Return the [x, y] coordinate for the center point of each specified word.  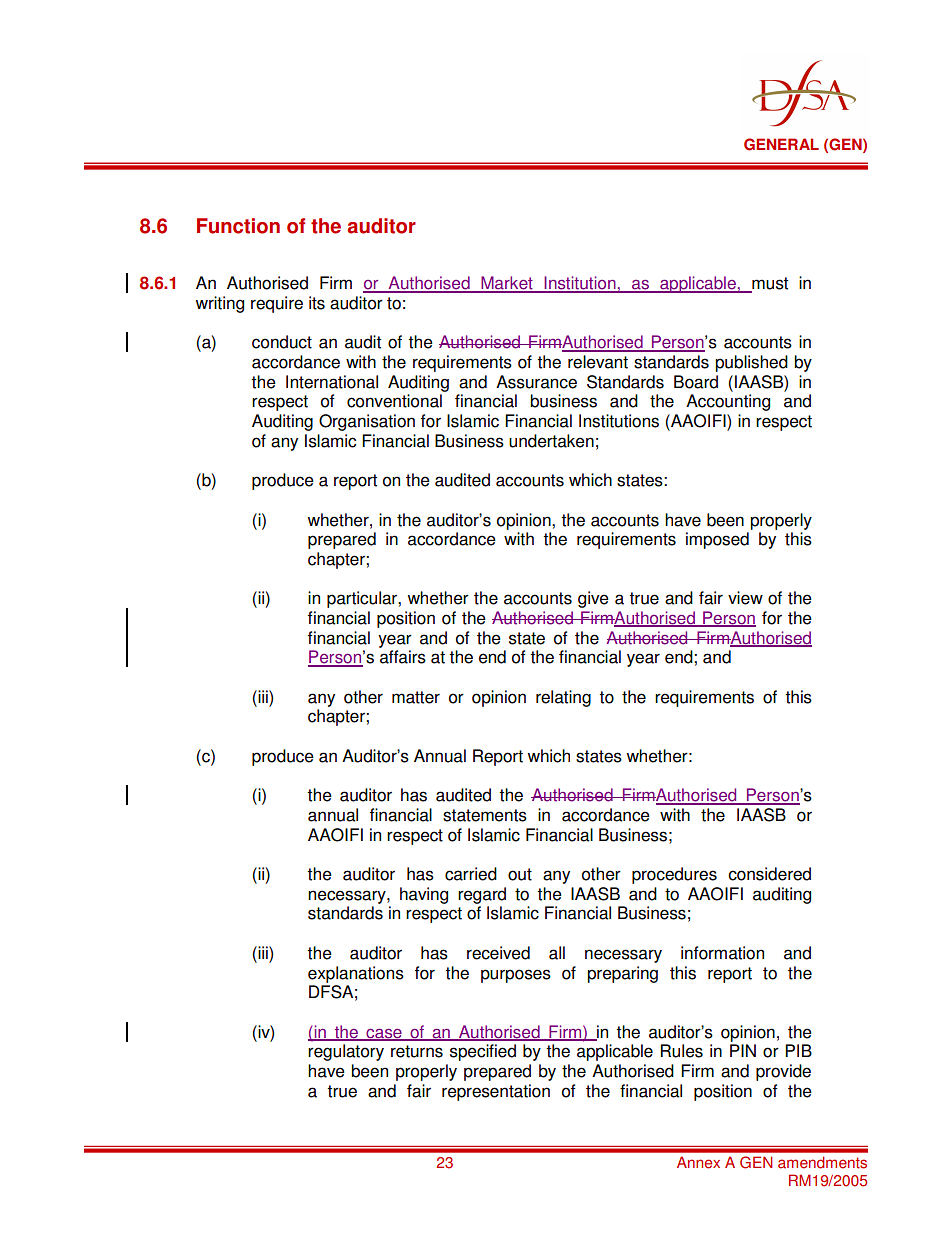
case [384, 1034]
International [332, 382]
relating [563, 698]
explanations [356, 974]
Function [238, 226]
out [520, 874]
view [745, 598]
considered [769, 874]
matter [416, 697]
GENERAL [781, 144]
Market [507, 284]
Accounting [728, 402]
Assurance [536, 382]
